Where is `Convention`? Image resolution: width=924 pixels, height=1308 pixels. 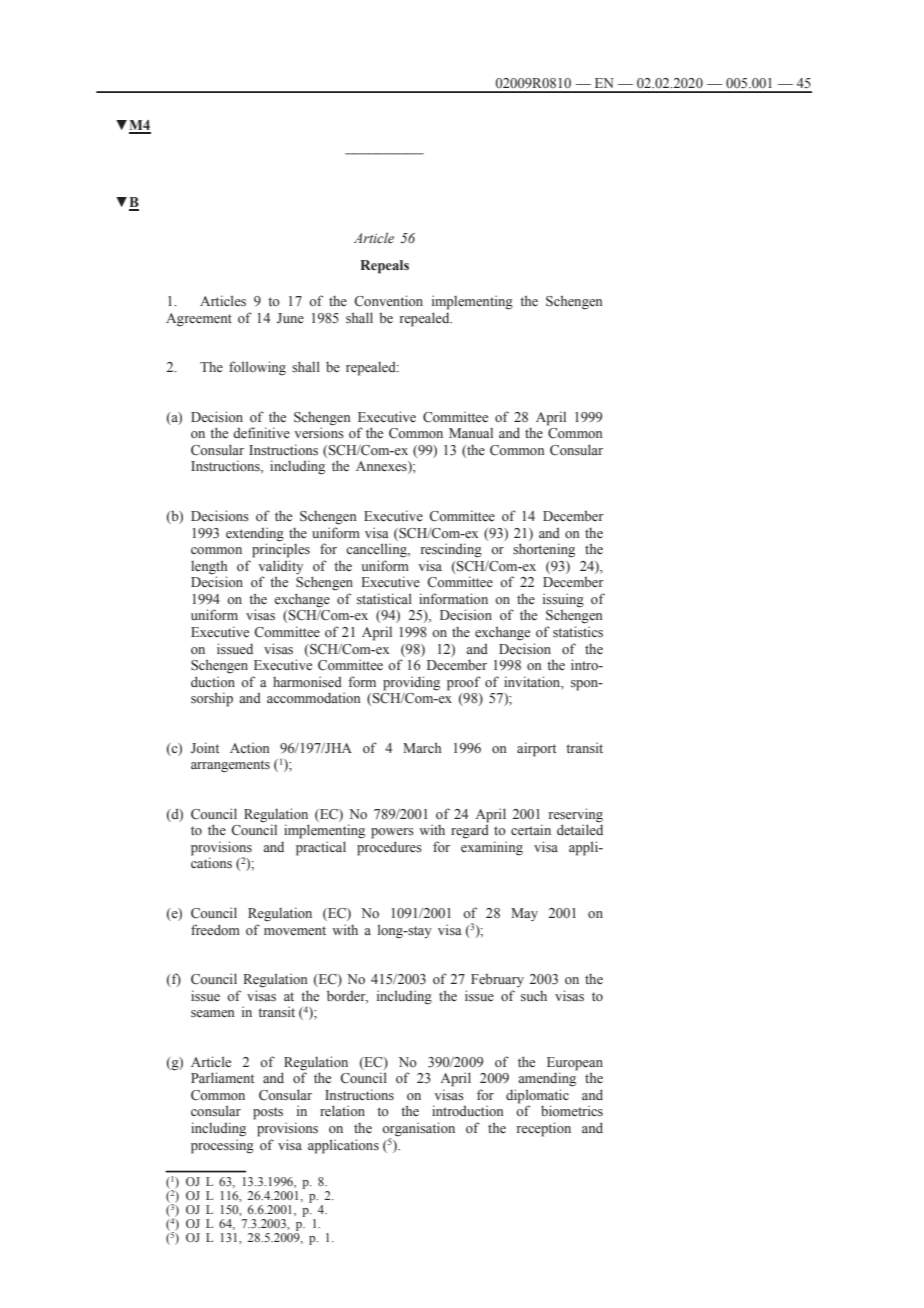
Convention is located at coordinates (388, 301).
